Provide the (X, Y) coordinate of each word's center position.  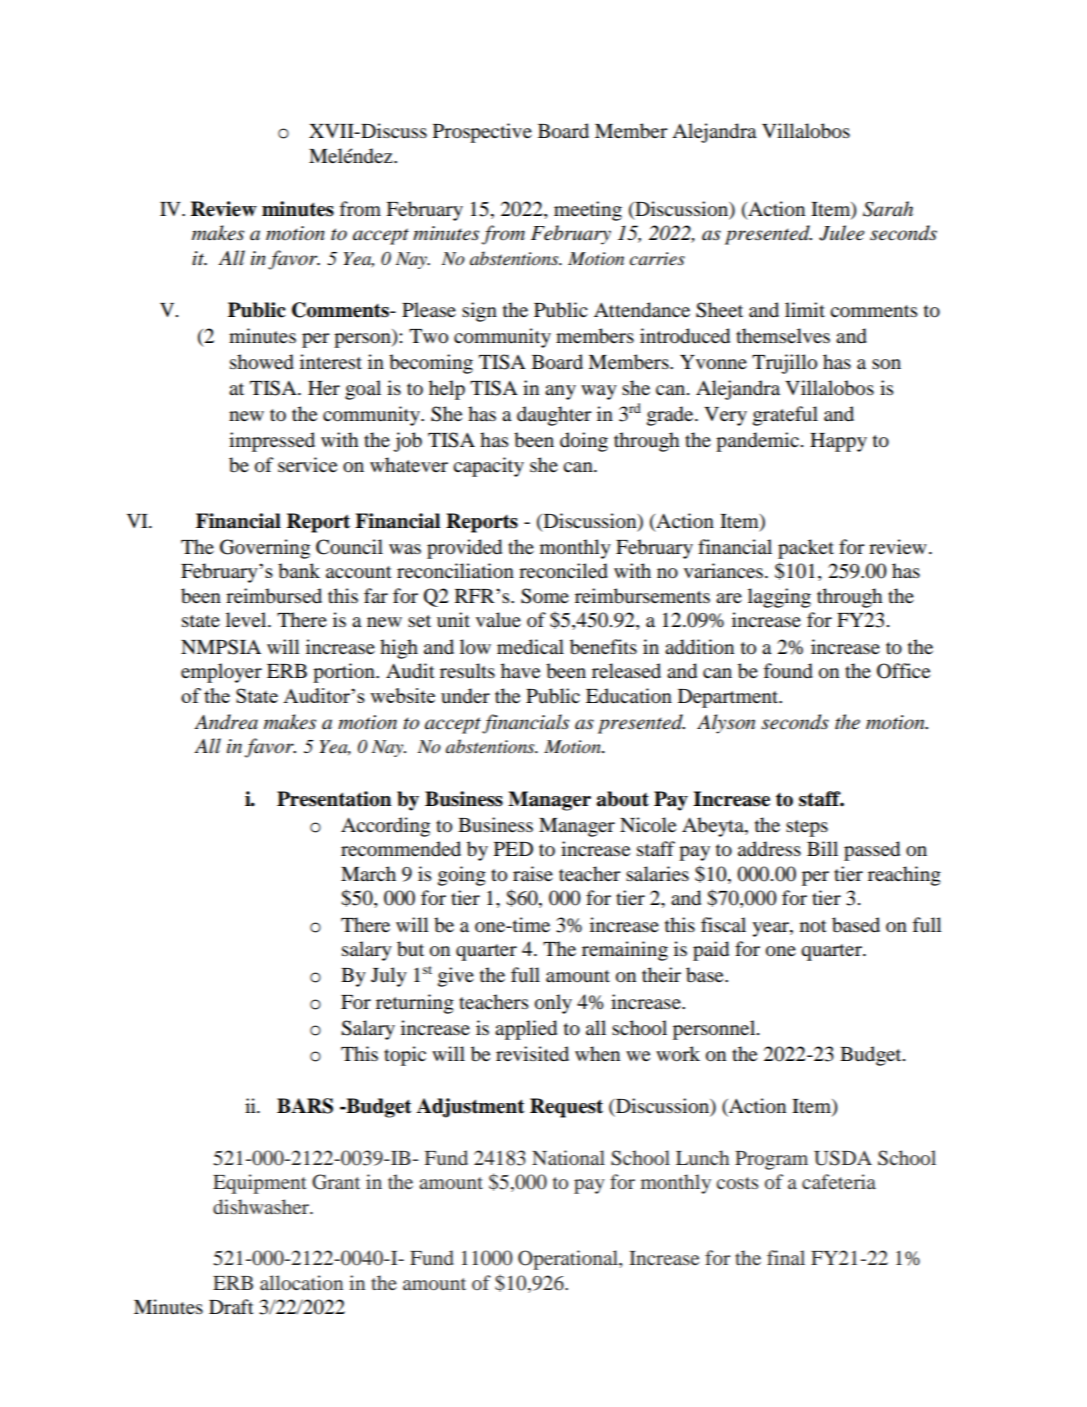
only (553, 1004)
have (520, 670)
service (307, 465)
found (788, 671)
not (813, 926)
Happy (838, 442)
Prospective (482, 133)
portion (345, 673)
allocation (301, 1282)
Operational (569, 1260)
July (389, 977)
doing (584, 442)
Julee (841, 233)
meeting (588, 211)
